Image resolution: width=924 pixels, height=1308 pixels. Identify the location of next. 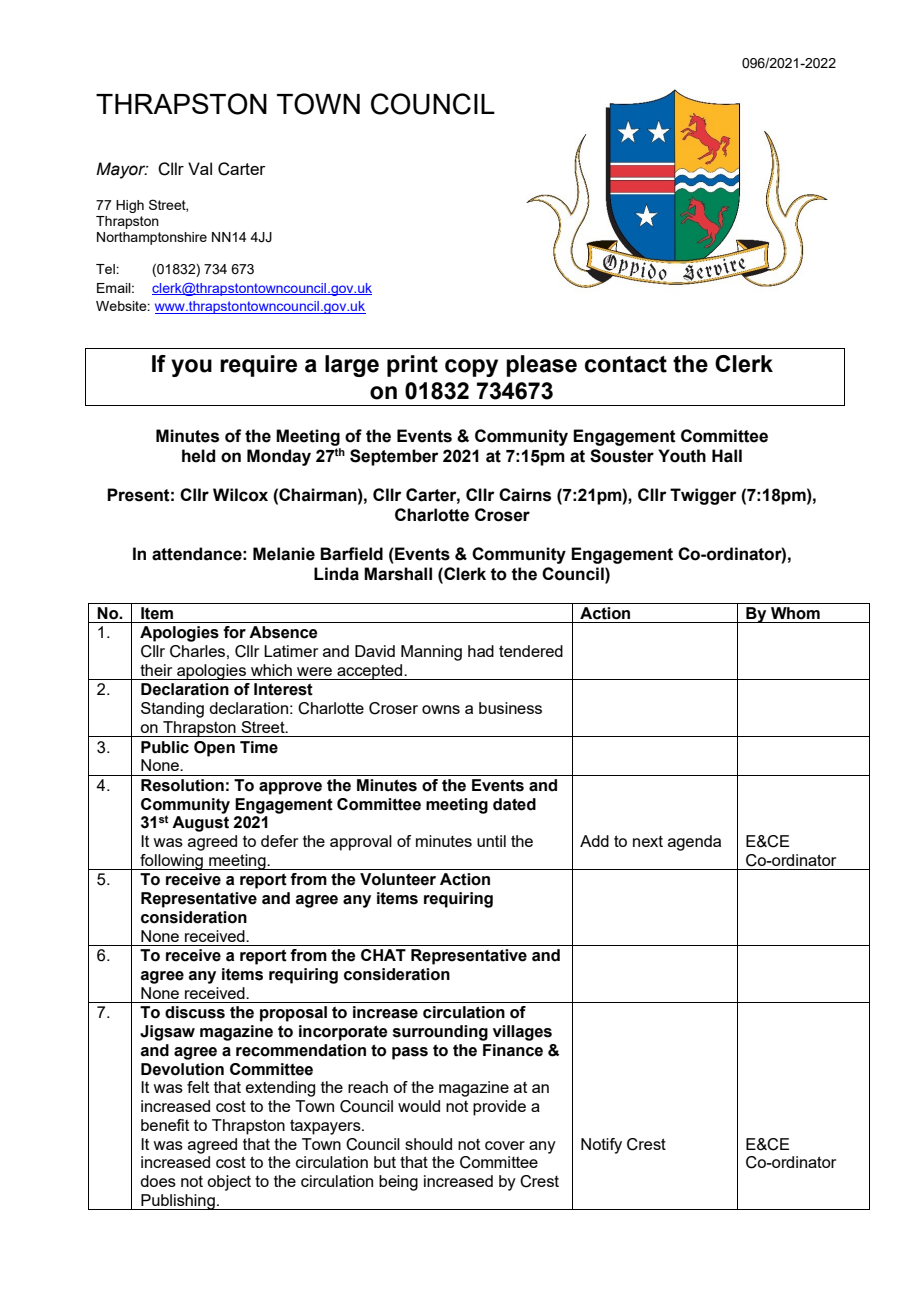
(648, 841).
